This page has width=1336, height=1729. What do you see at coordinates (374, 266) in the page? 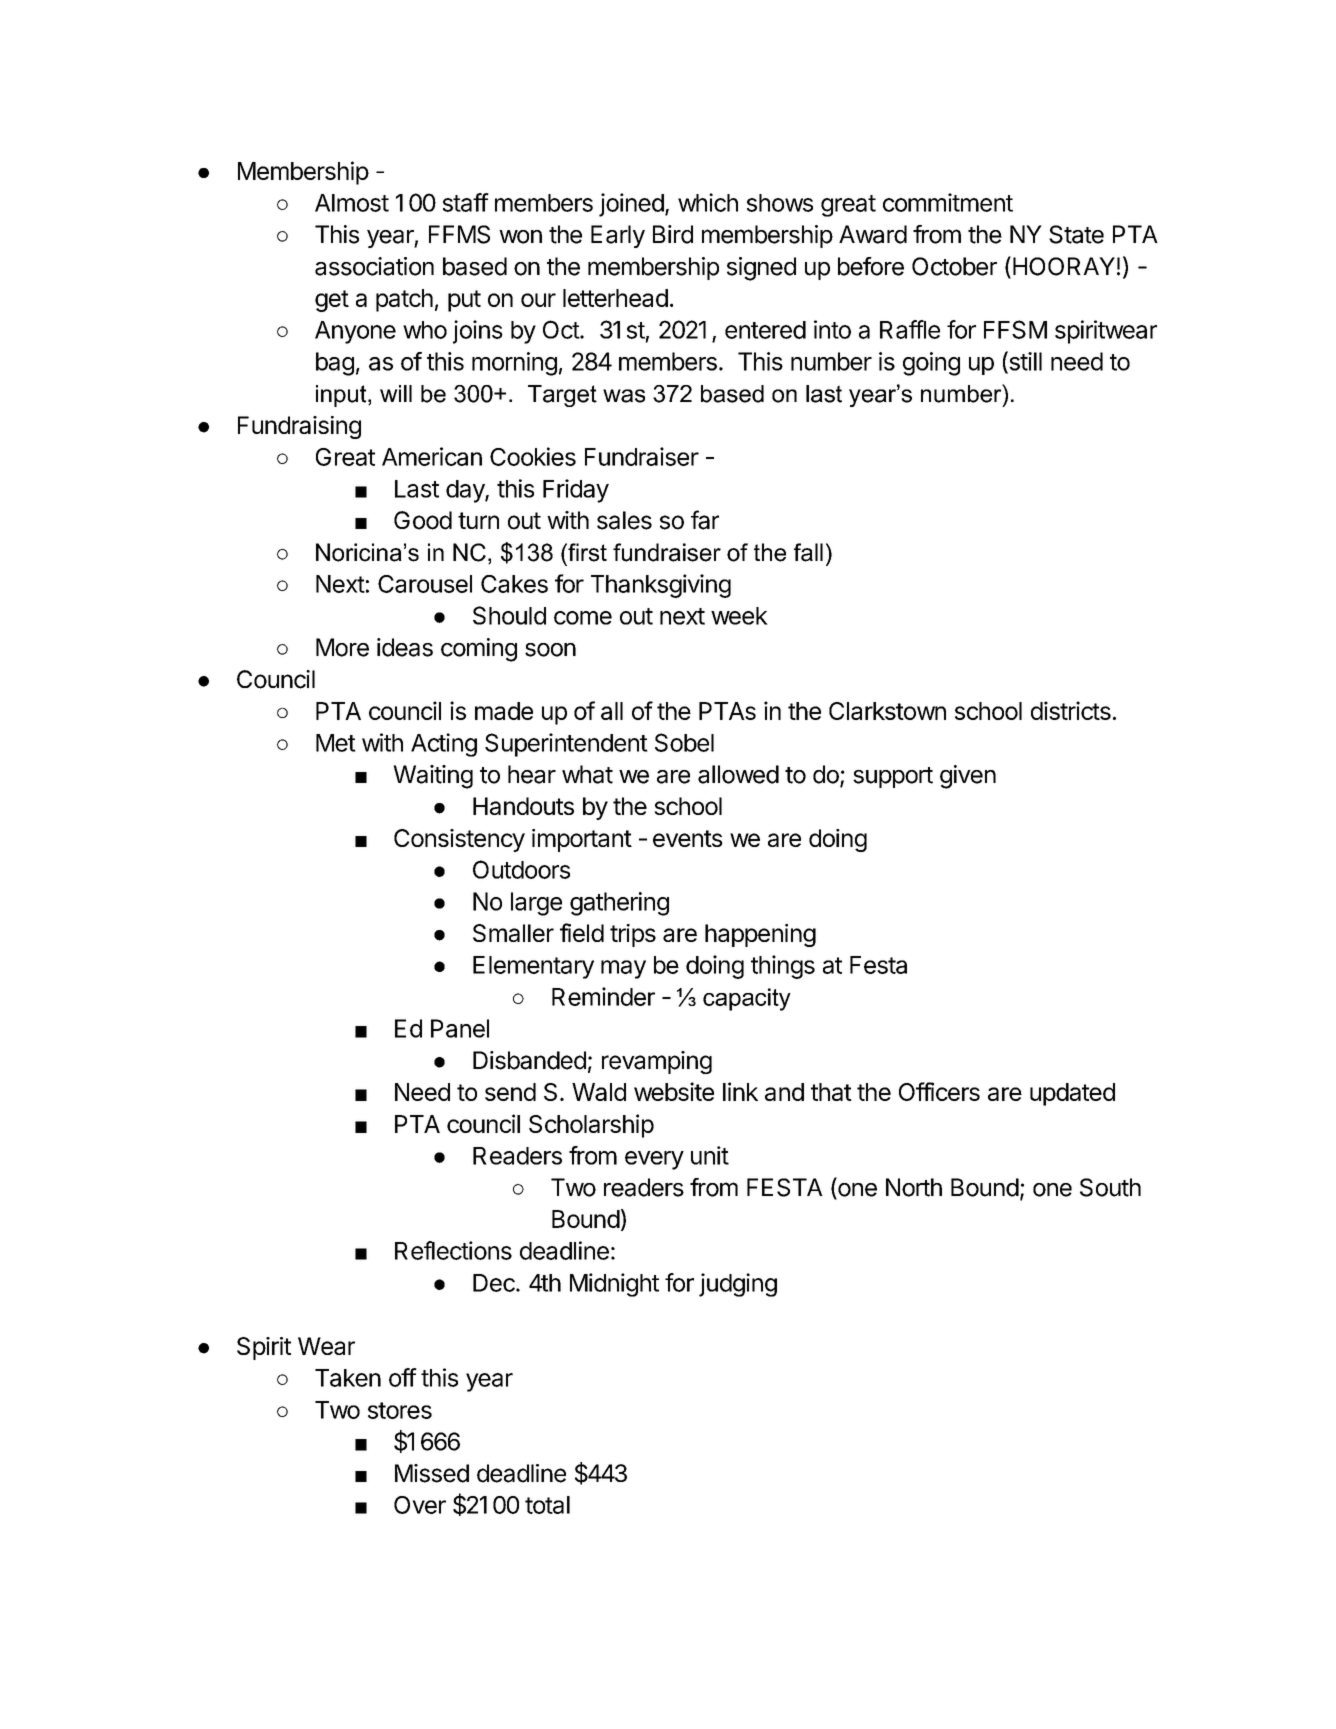
I see `association` at bounding box center [374, 266].
